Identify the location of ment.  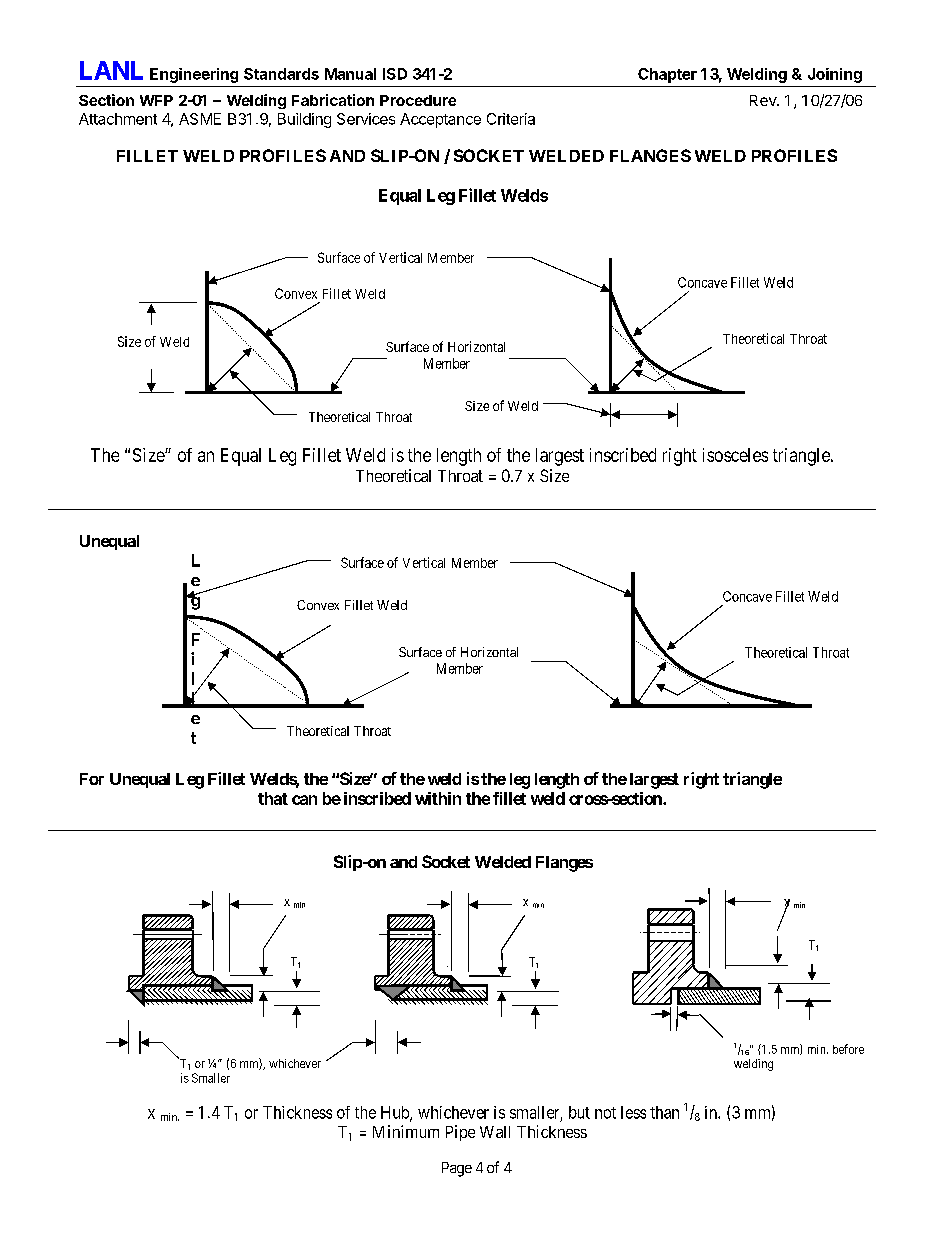
(140, 119).
